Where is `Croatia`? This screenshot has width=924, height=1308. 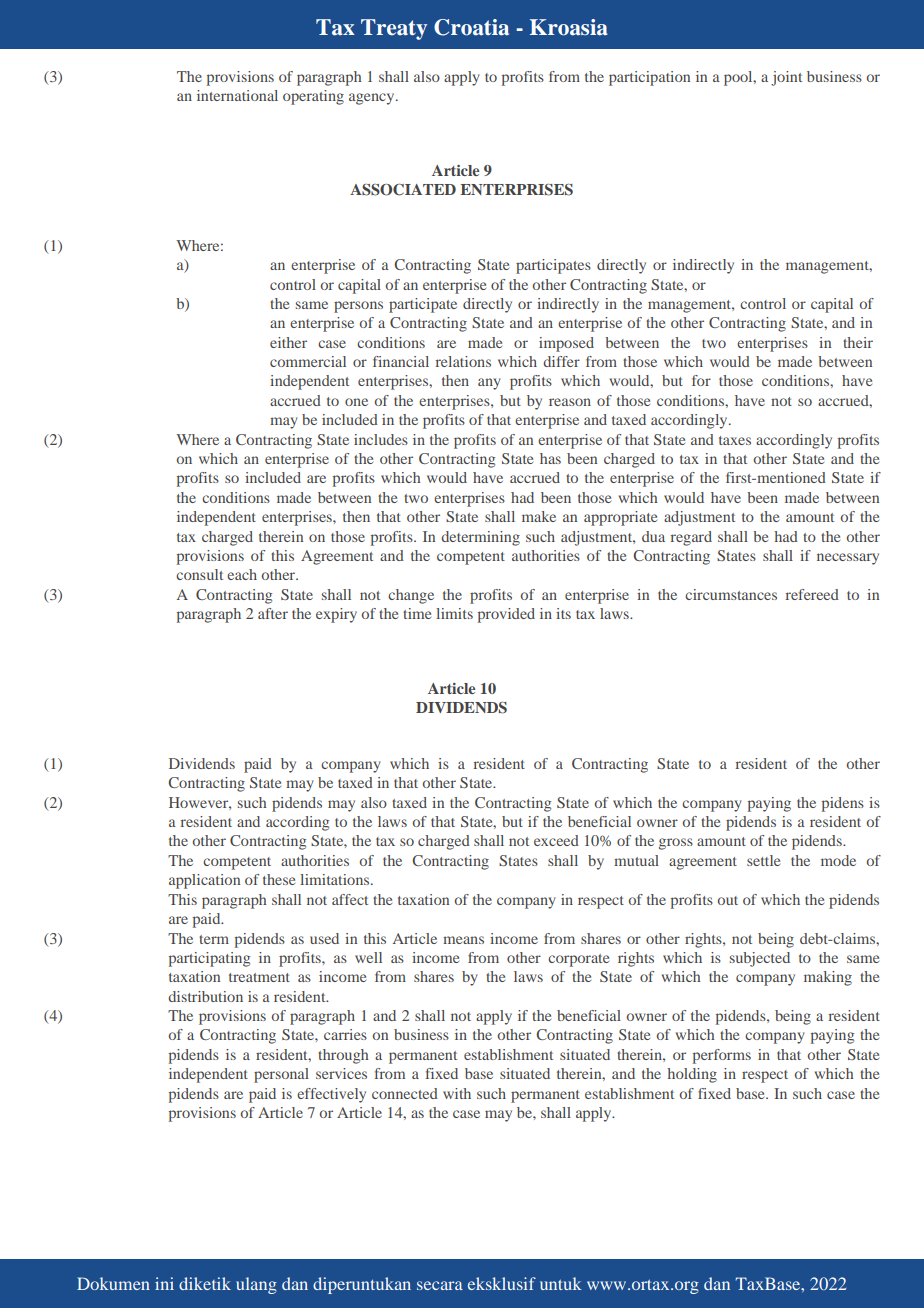 Croatia is located at coordinates (471, 27).
